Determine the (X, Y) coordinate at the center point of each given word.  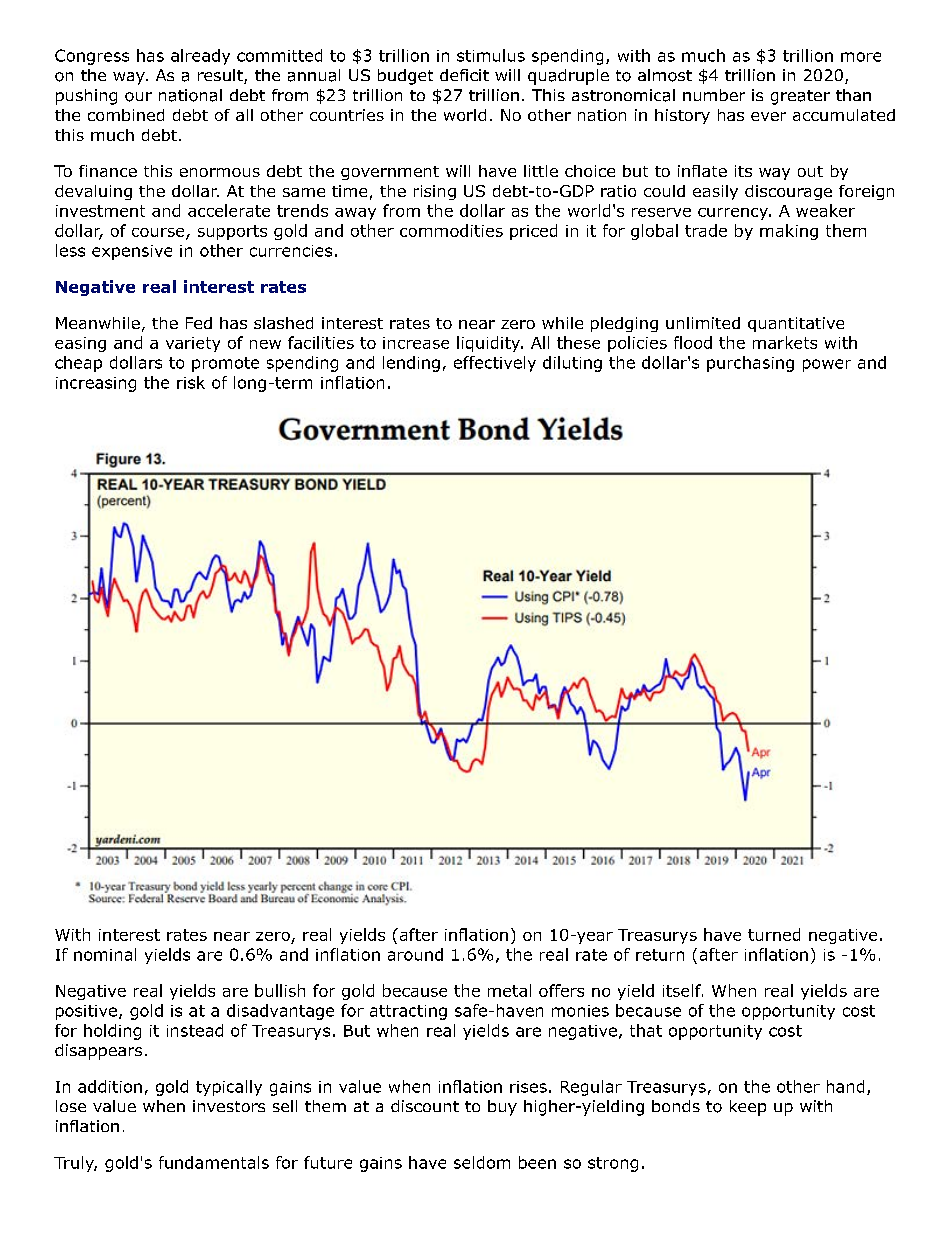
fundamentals (214, 1162)
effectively (495, 364)
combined (126, 115)
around (415, 954)
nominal (105, 954)
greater (800, 97)
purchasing (750, 364)
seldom (482, 1162)
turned (774, 934)
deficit (464, 75)
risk (191, 382)
